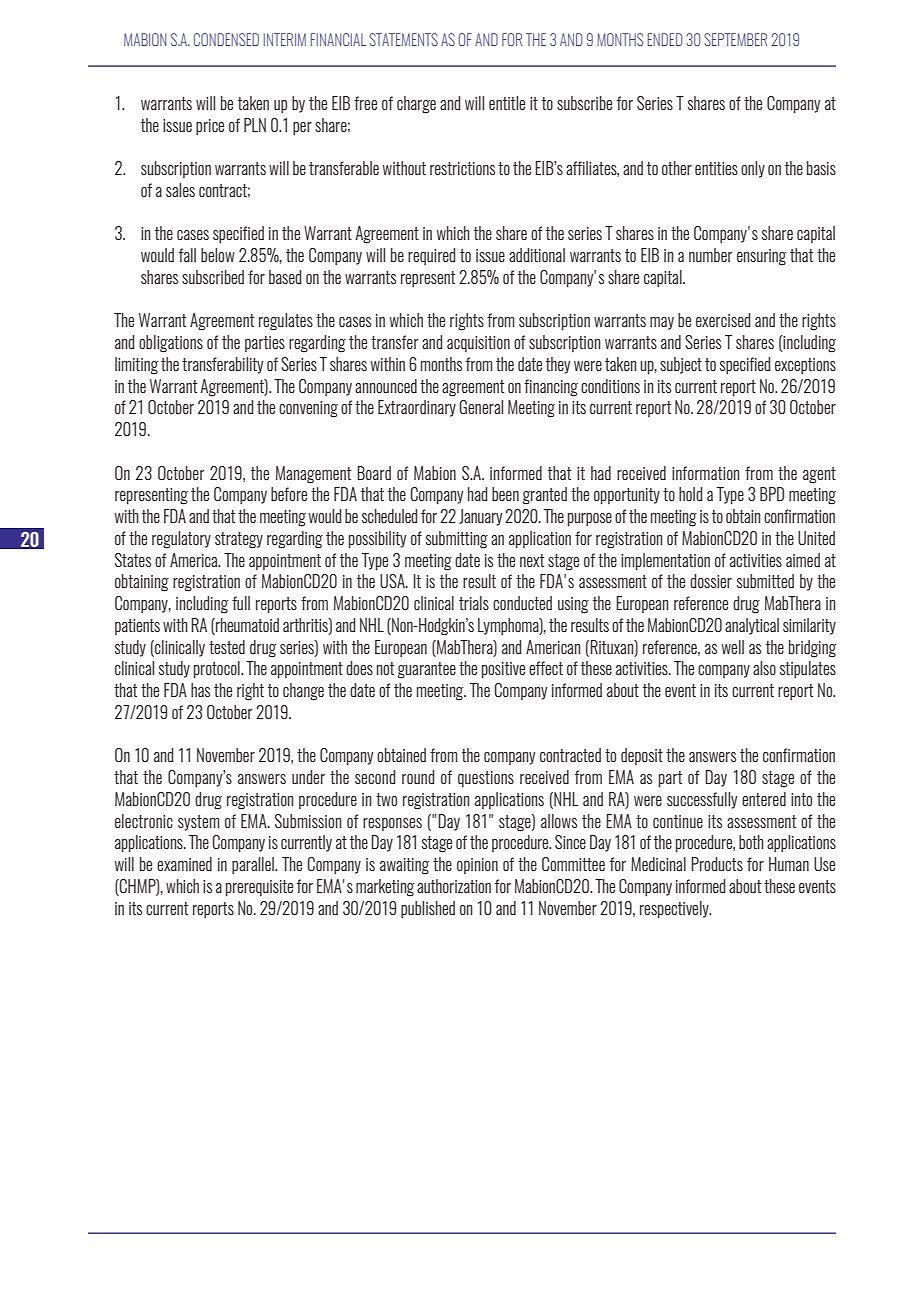 The image size is (924, 1308). Describe the element at coordinates (226, 39) in the image. I see `CONDENSED` at that location.
